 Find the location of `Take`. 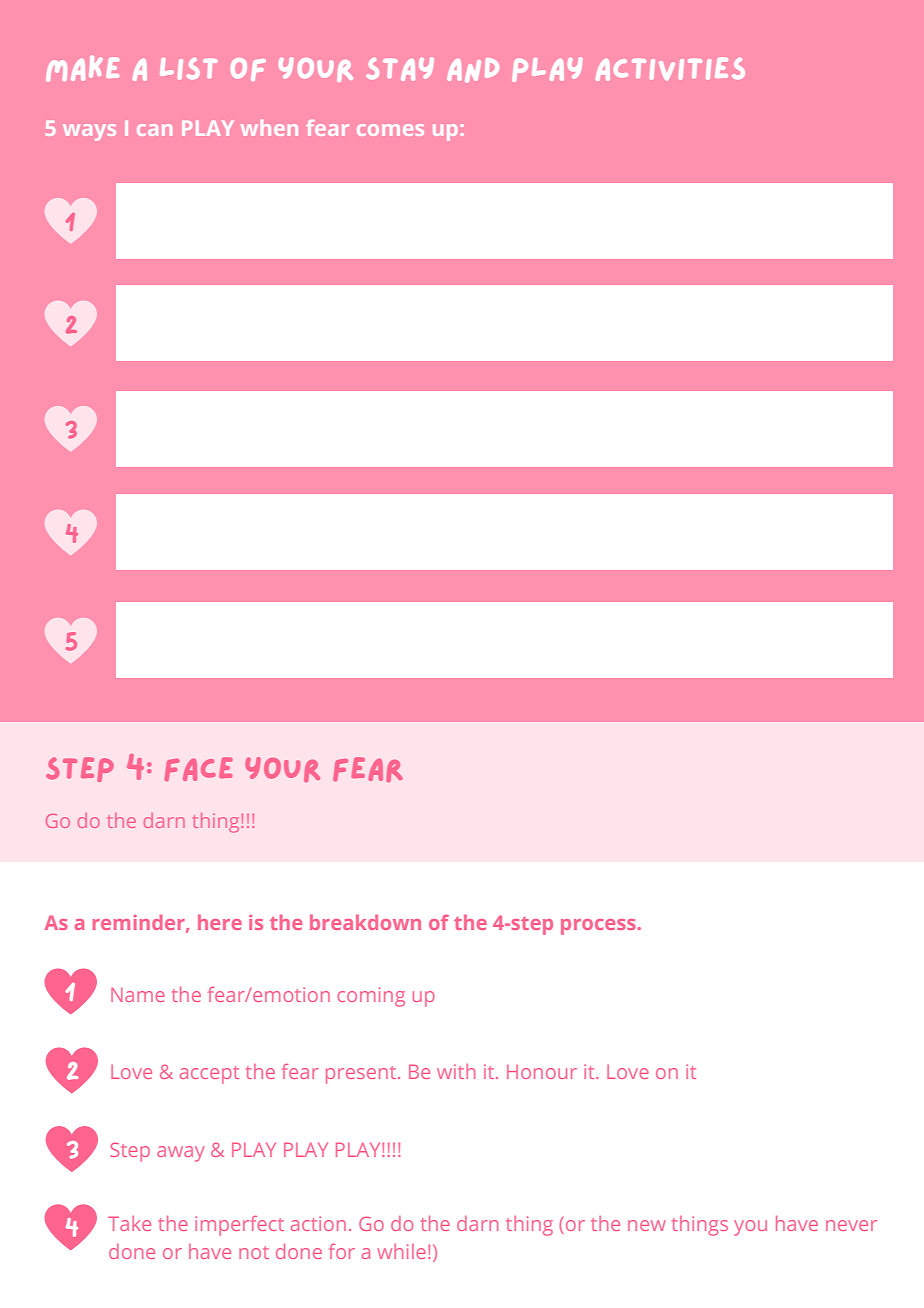

Take is located at coordinates (129, 1223).
